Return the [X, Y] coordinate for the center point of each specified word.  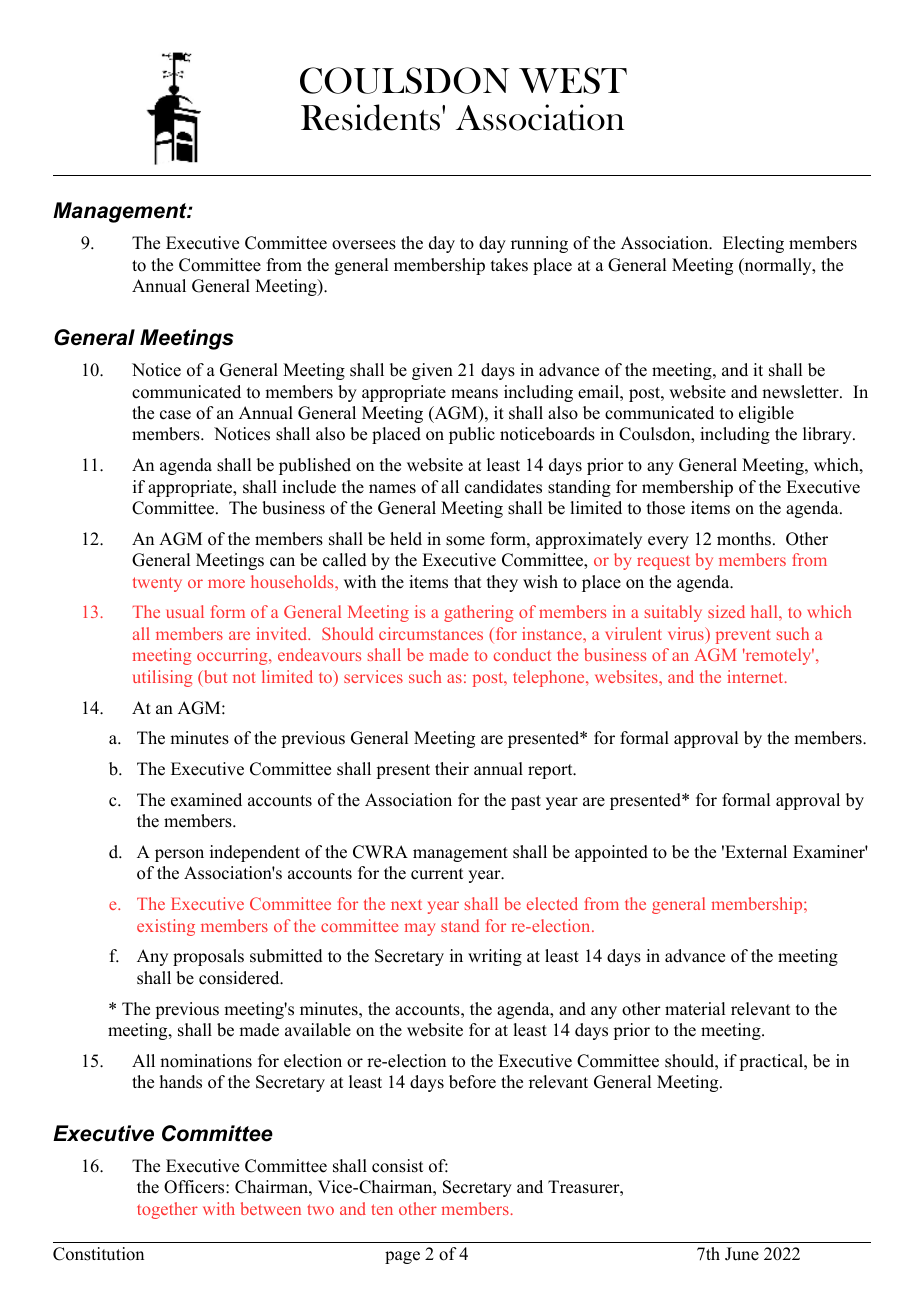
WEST [573, 80]
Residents [370, 117]
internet [756, 676]
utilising [162, 678]
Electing [753, 244]
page [402, 1257]
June [742, 1254]
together [167, 1210]
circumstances [431, 633]
